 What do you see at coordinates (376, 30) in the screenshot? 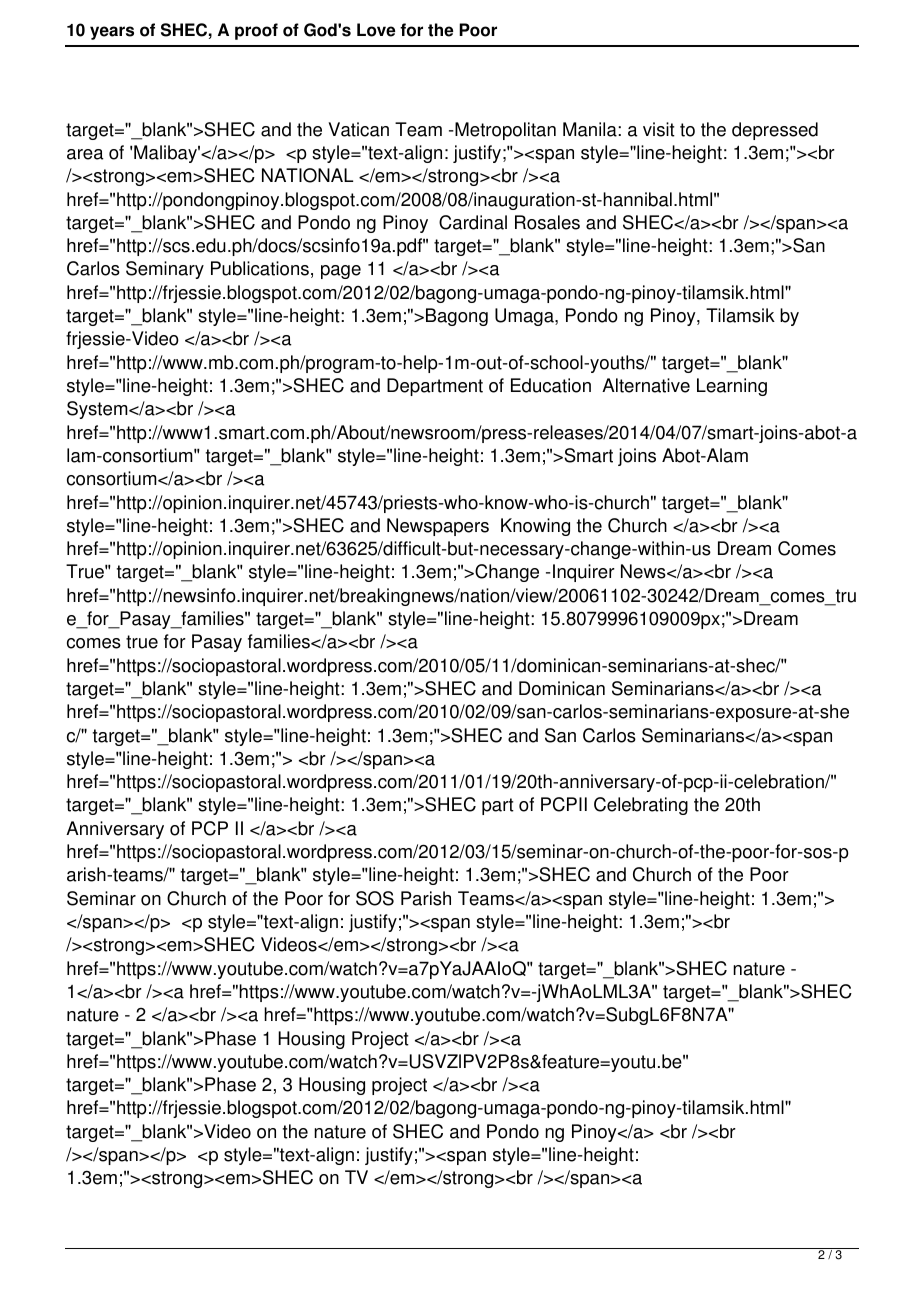
I see `Love` at bounding box center [376, 30].
